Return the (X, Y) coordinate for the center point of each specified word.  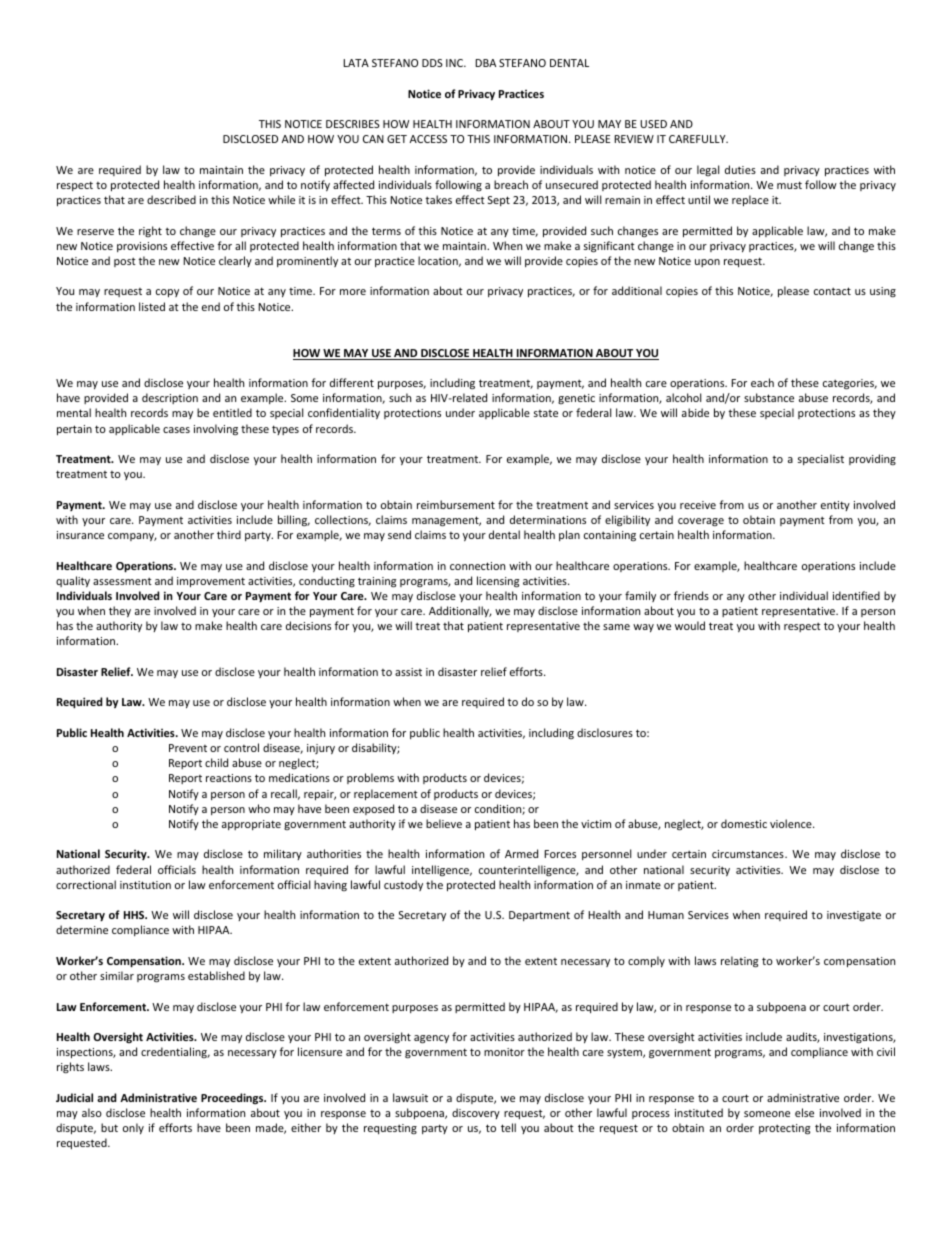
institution (145, 885)
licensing (498, 582)
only (133, 1128)
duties (740, 169)
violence (792, 823)
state (546, 413)
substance (769, 397)
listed (152, 306)
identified (856, 595)
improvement (211, 582)
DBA (485, 63)
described (171, 199)
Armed (521, 853)
